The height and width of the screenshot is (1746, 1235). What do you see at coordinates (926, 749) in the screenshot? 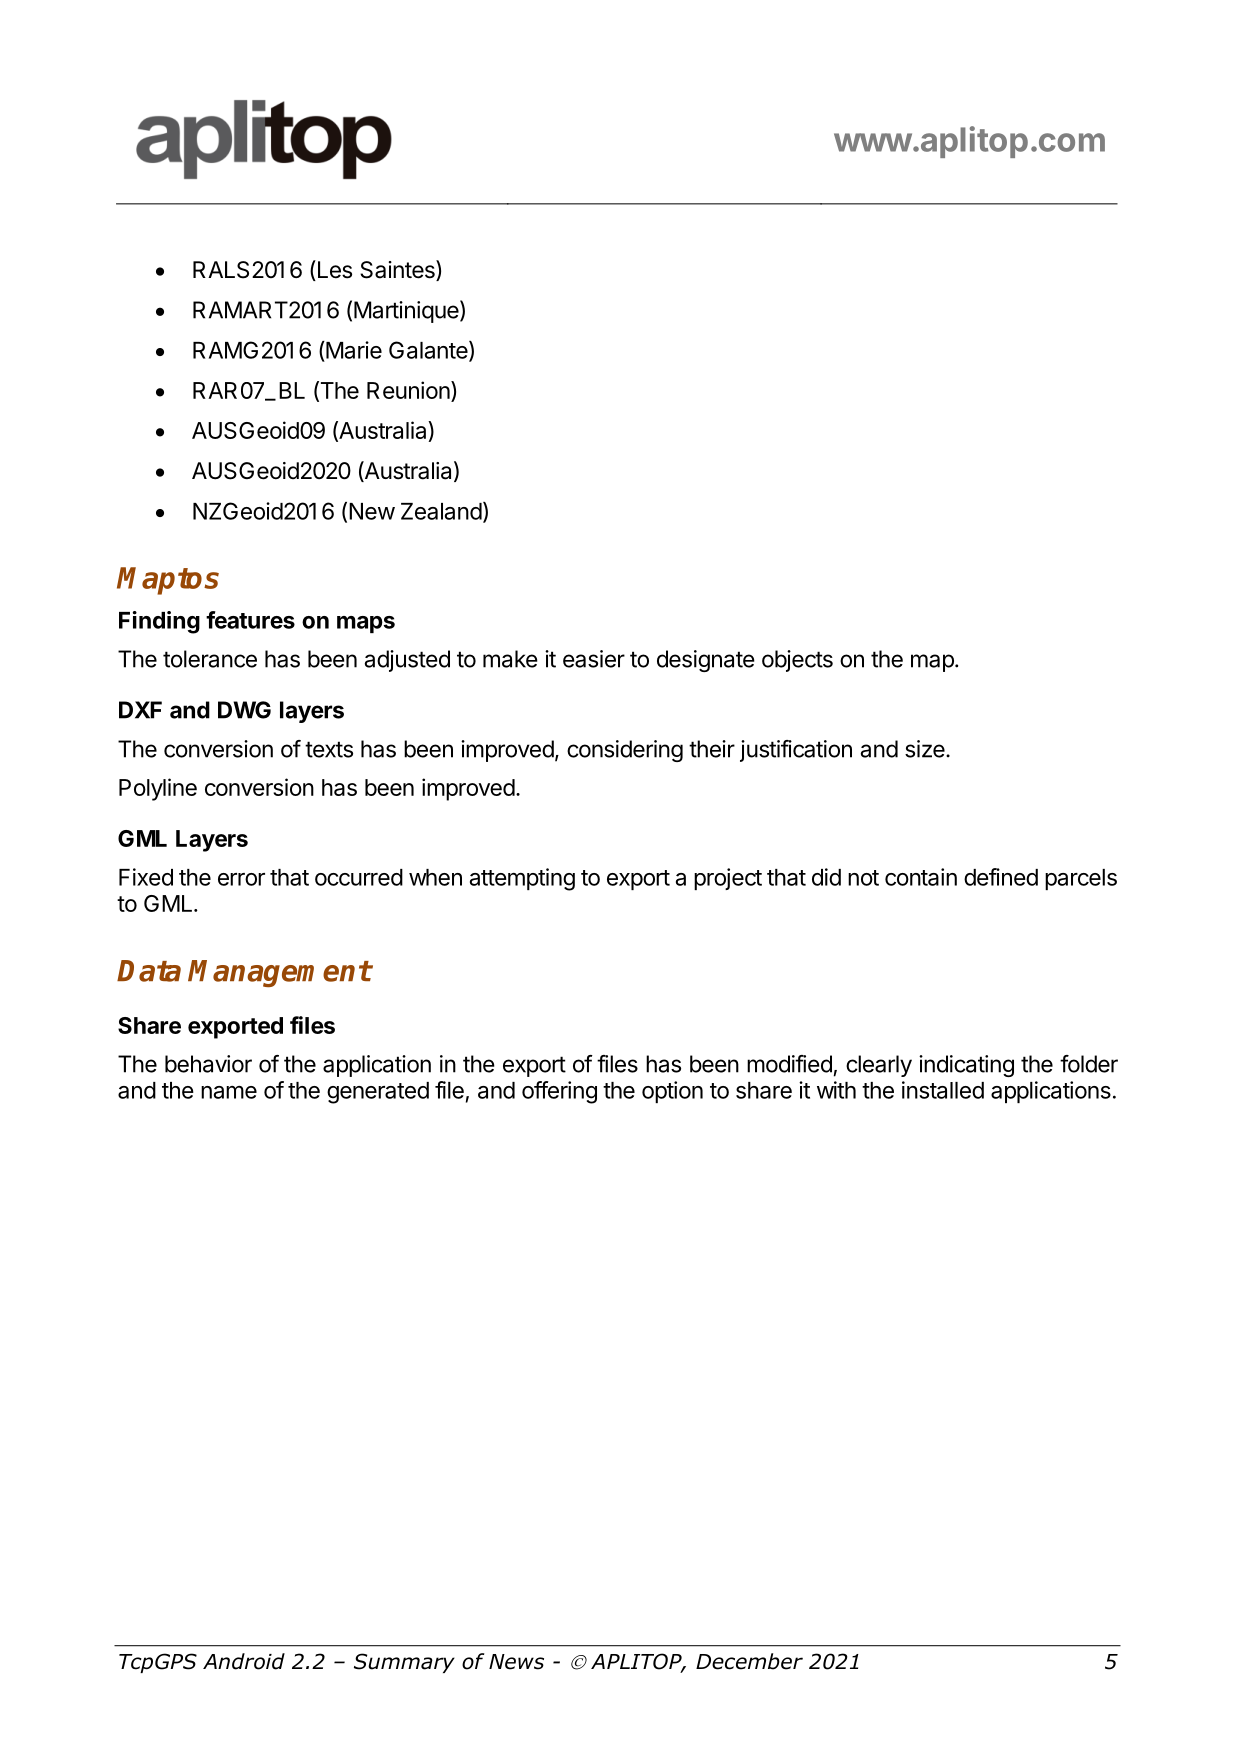
I see `size` at bounding box center [926, 749].
